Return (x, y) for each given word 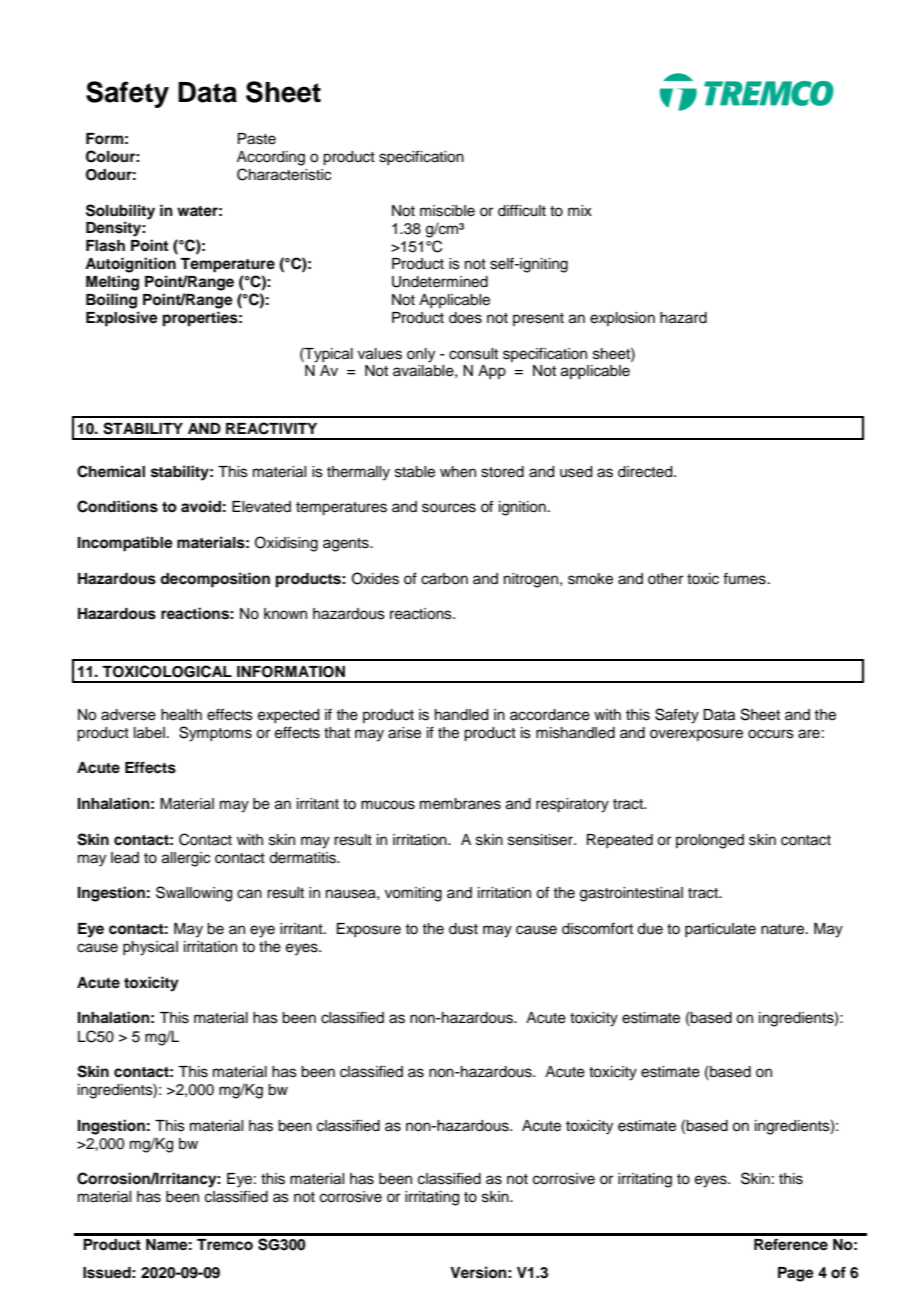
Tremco (225, 1245)
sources (449, 508)
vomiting (413, 894)
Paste (257, 139)
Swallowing (194, 894)
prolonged (710, 841)
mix (580, 210)
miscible (447, 211)
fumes (744, 578)
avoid (201, 506)
